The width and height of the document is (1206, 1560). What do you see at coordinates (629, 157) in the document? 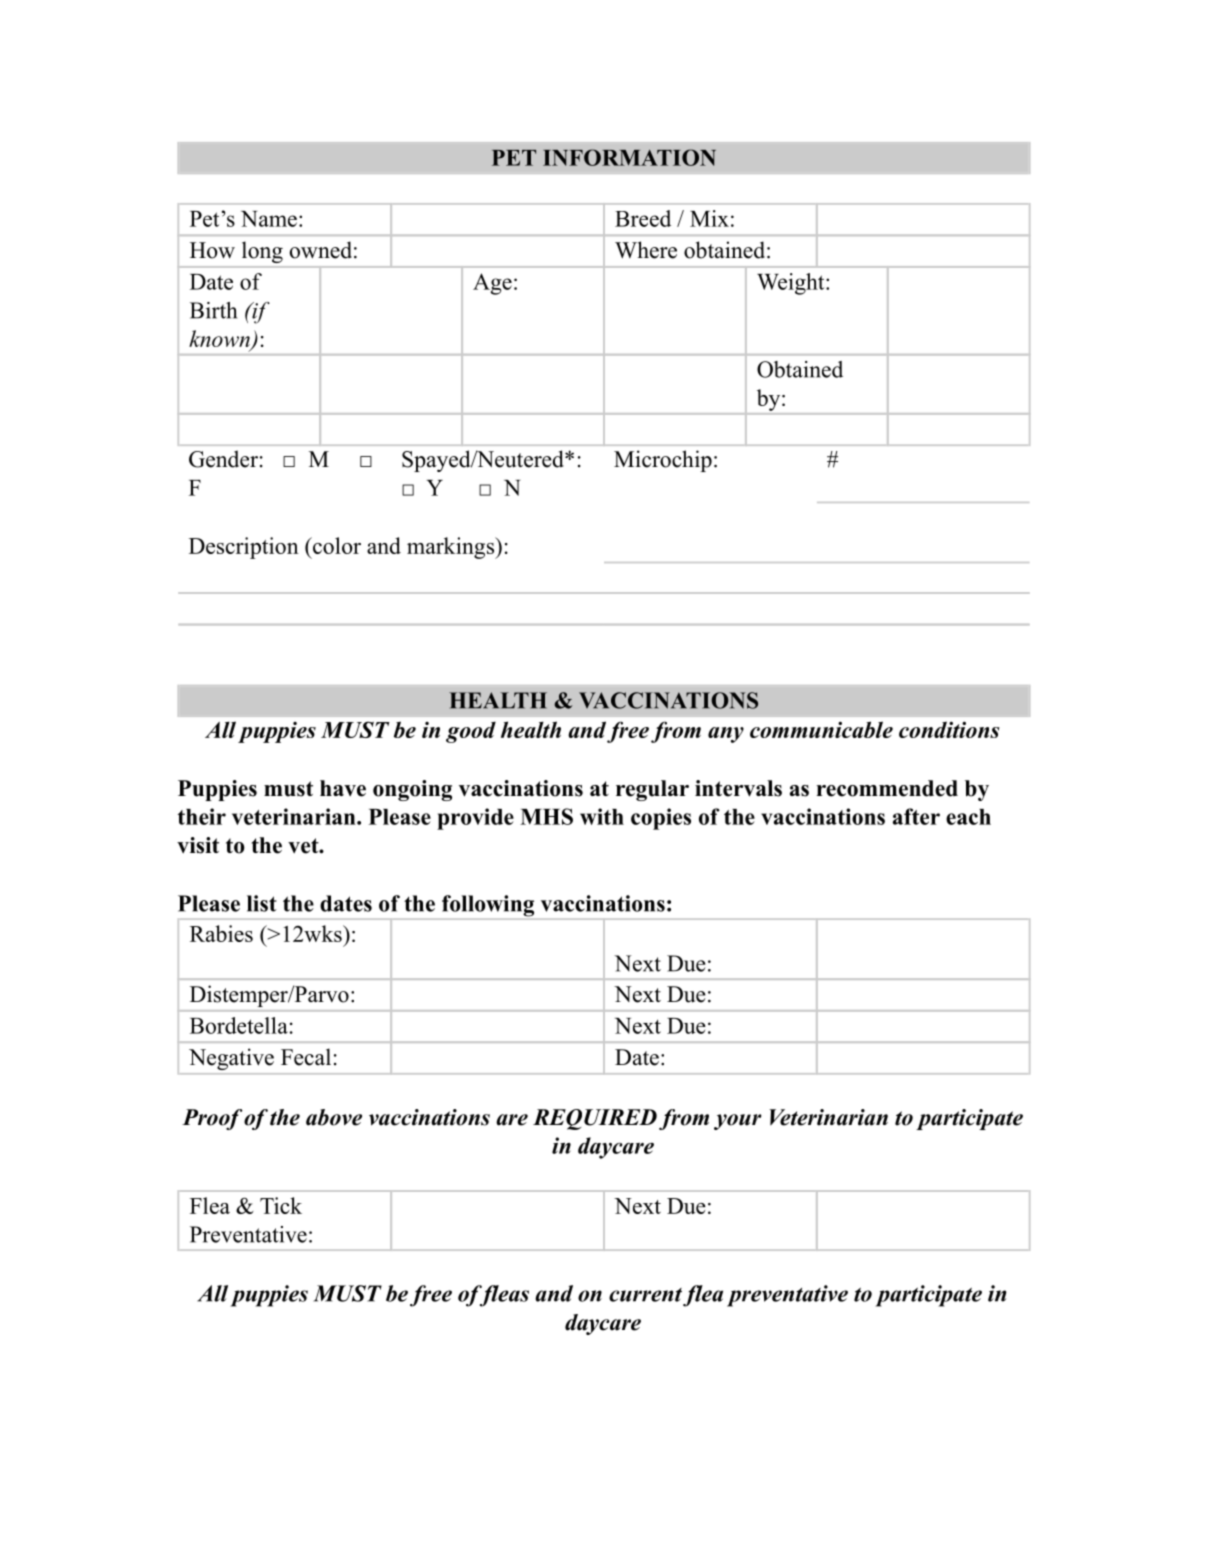
I see `INFORMATION` at bounding box center [629, 157].
